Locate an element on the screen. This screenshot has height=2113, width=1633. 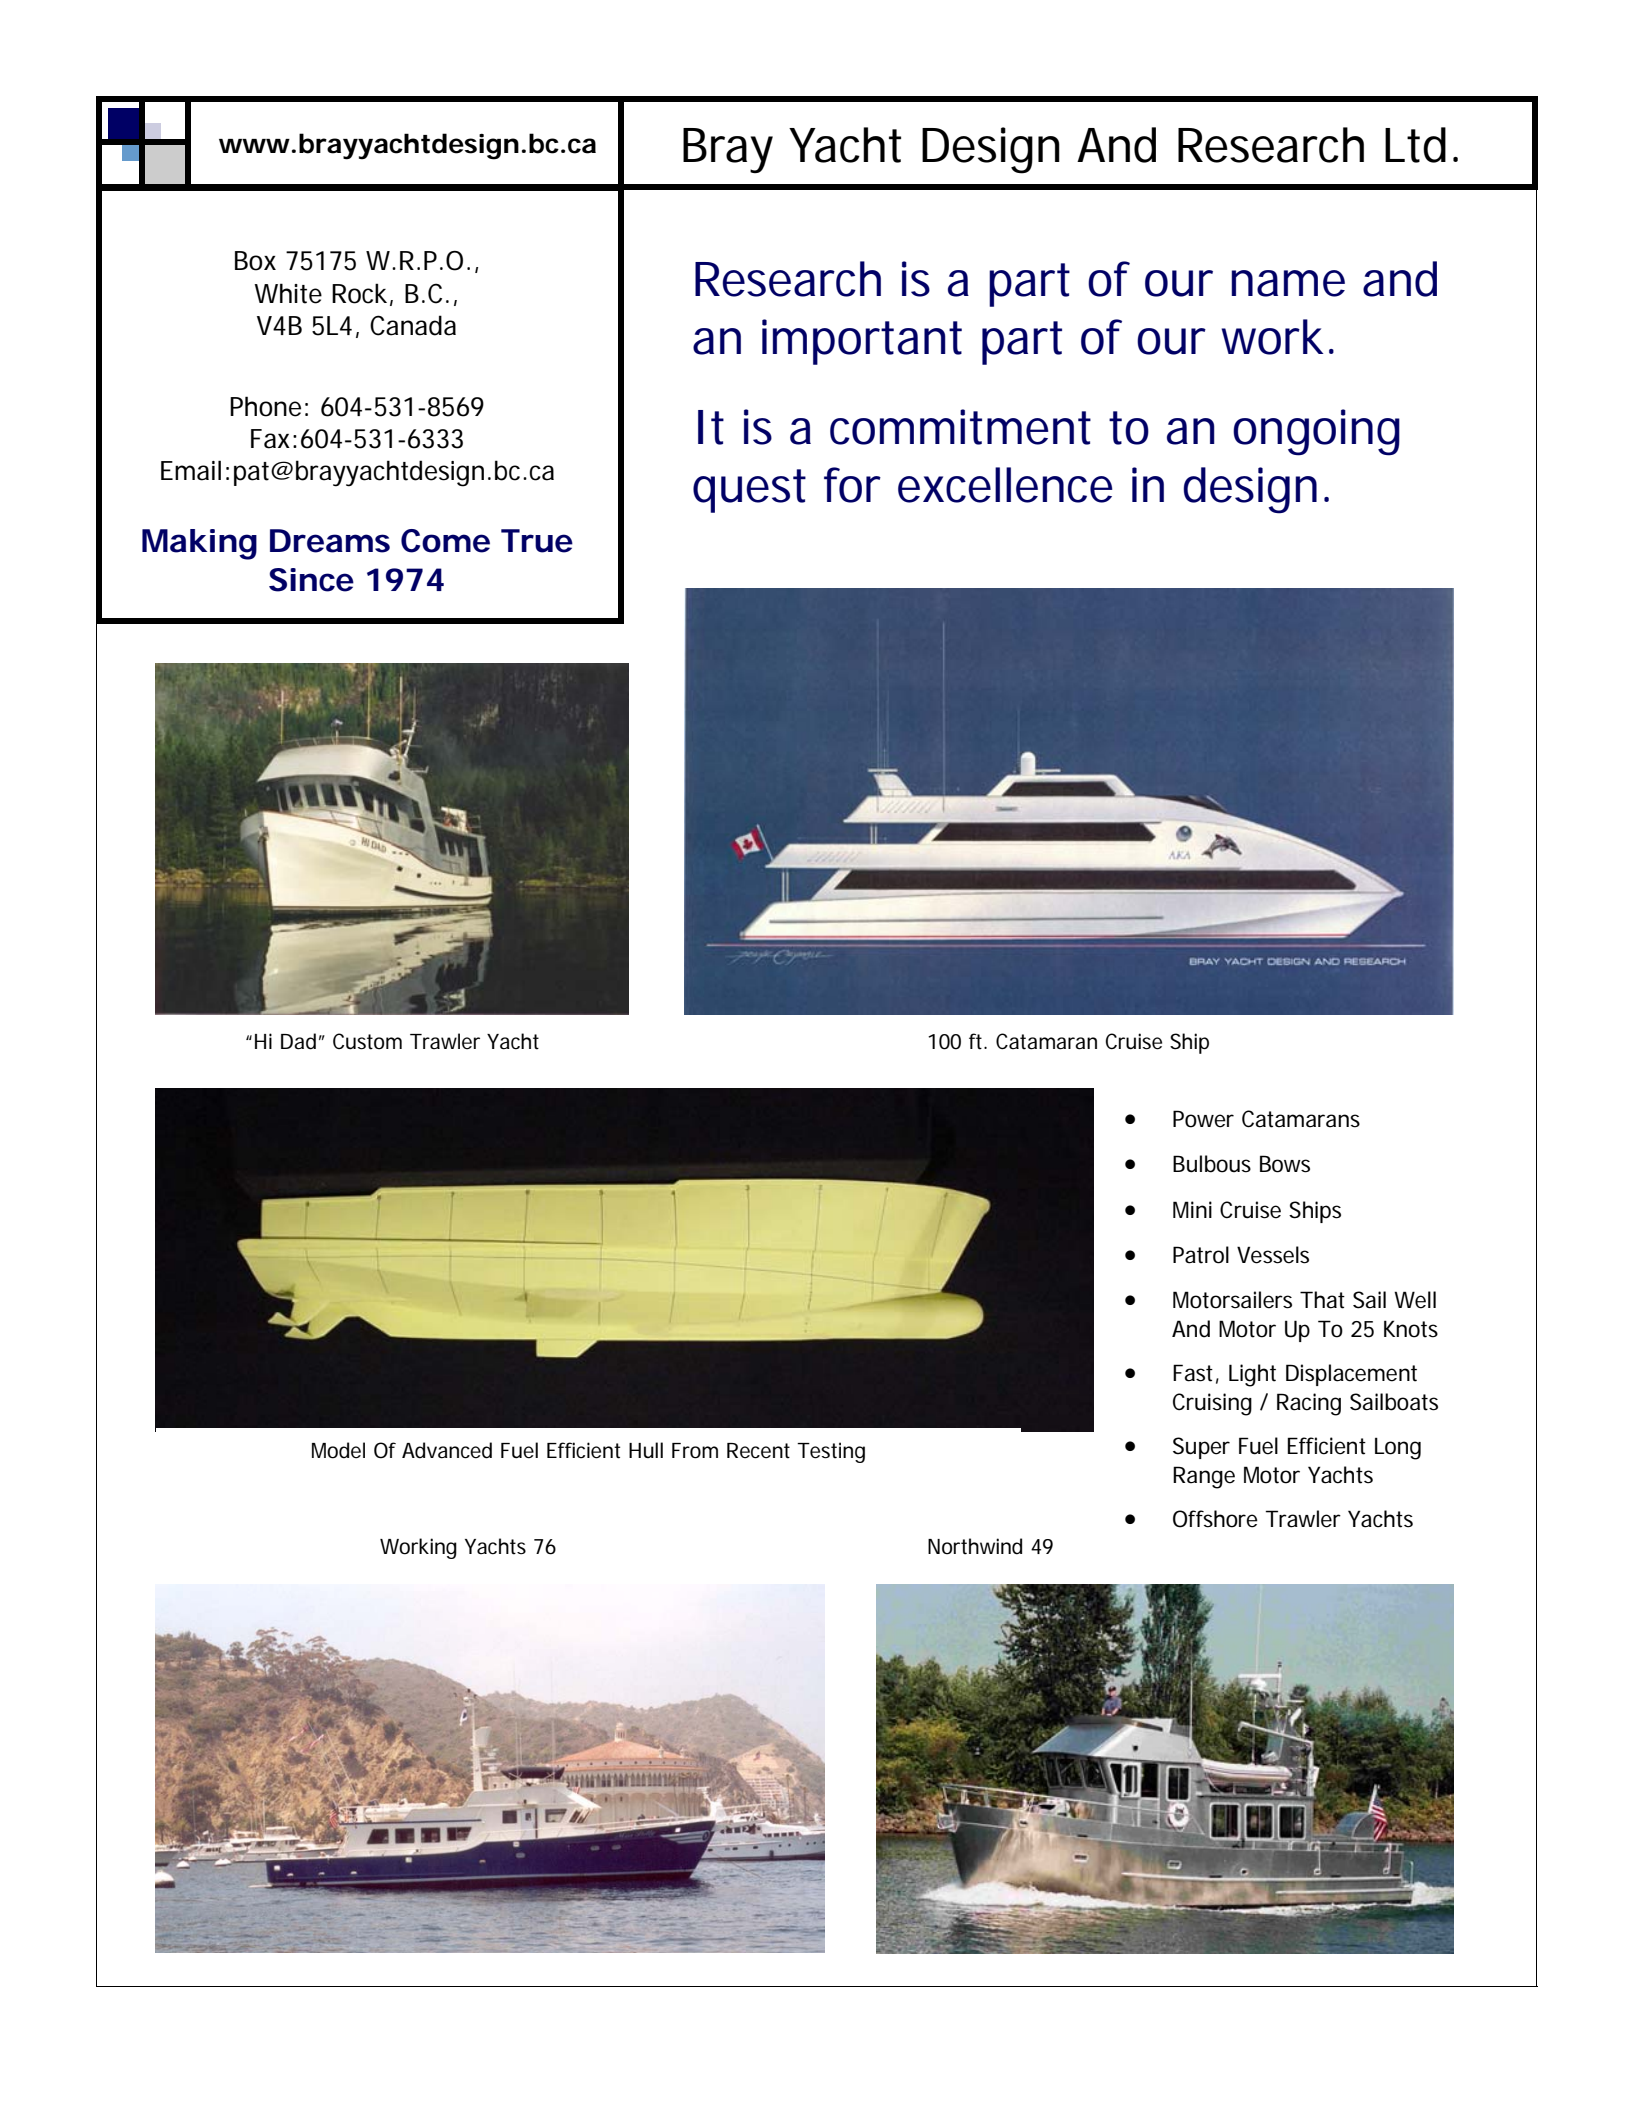
Custom is located at coordinates (367, 1041).
